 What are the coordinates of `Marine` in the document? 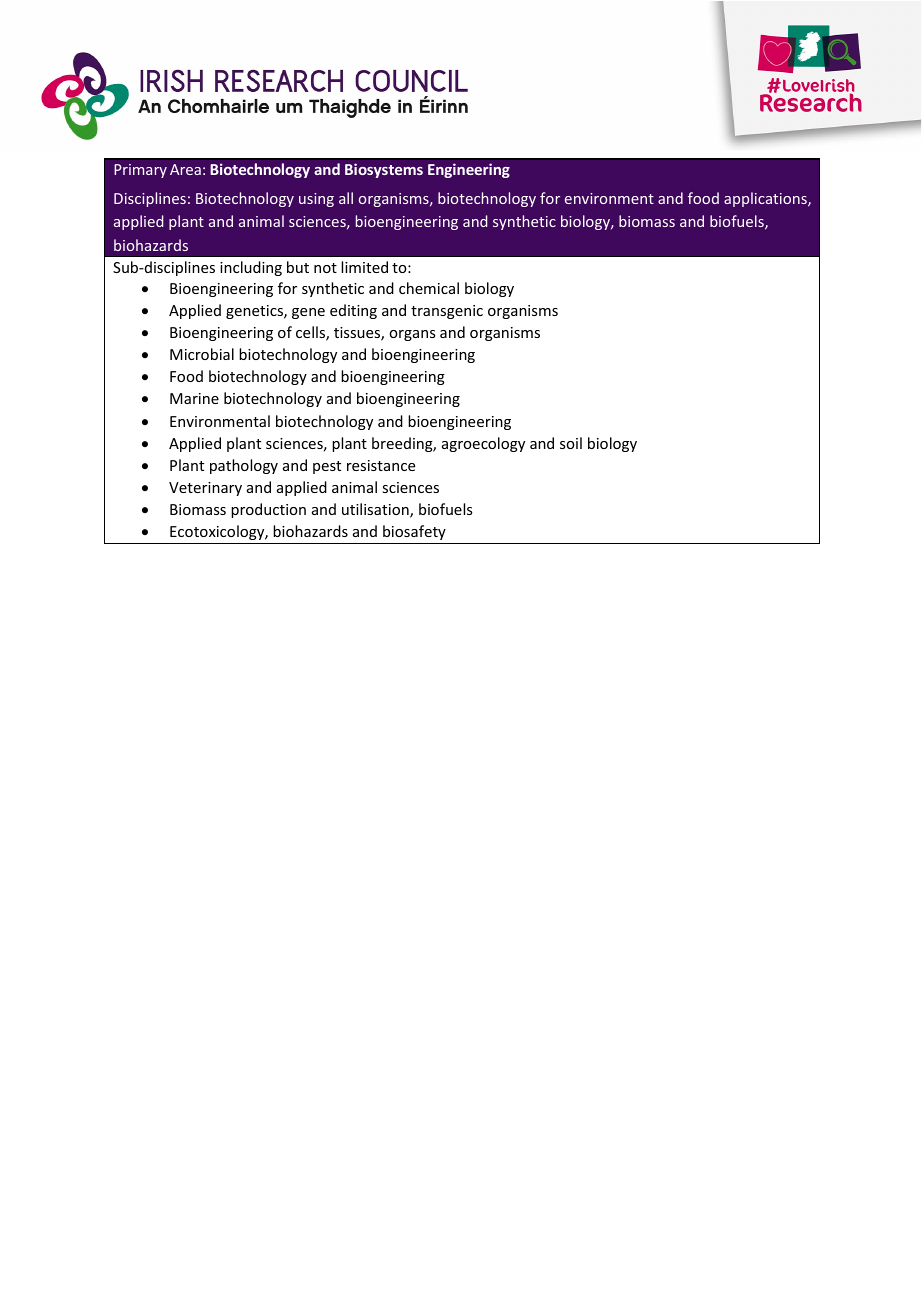 It's located at (194, 398).
